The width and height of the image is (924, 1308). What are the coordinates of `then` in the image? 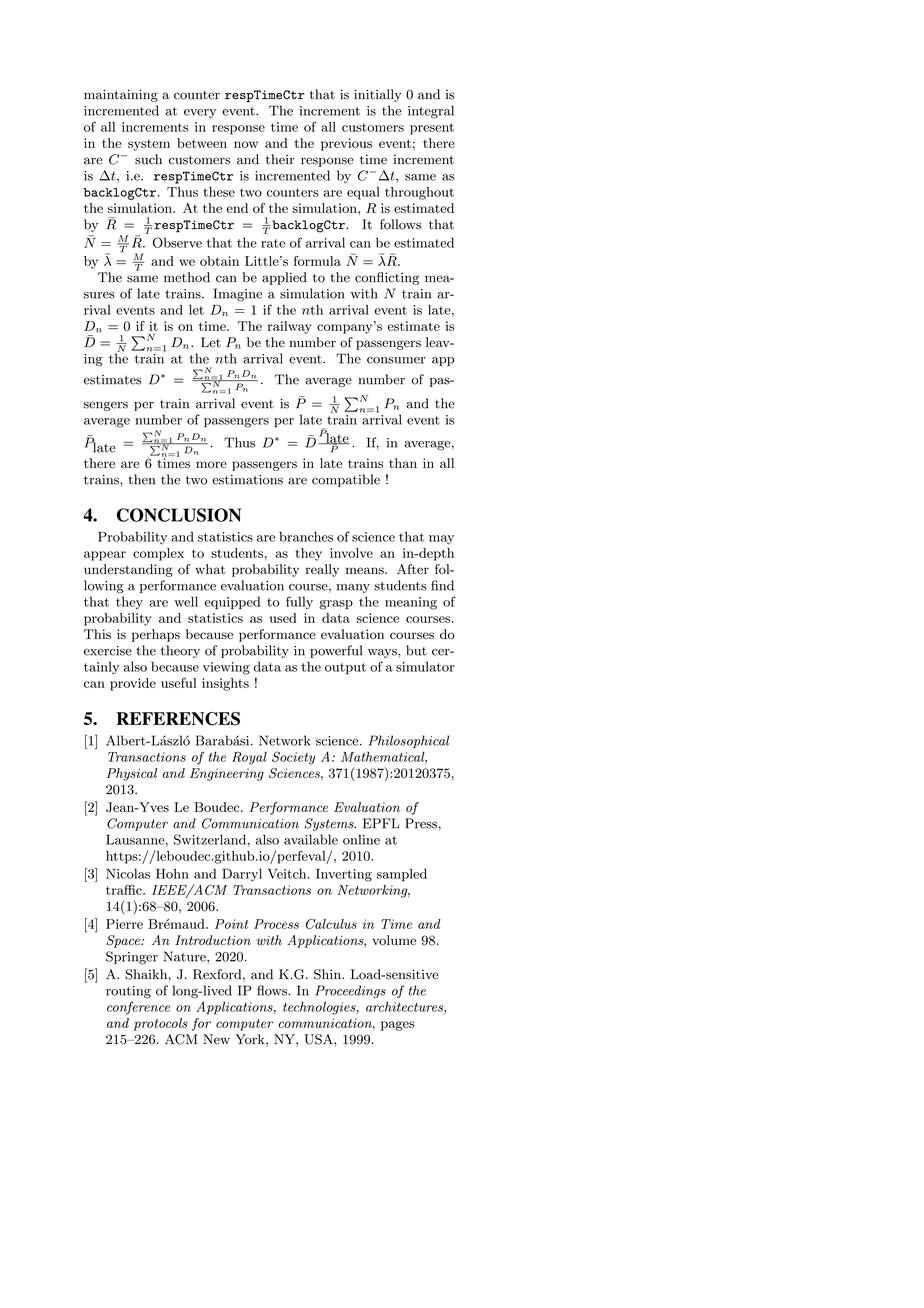 It's located at (141, 479).
